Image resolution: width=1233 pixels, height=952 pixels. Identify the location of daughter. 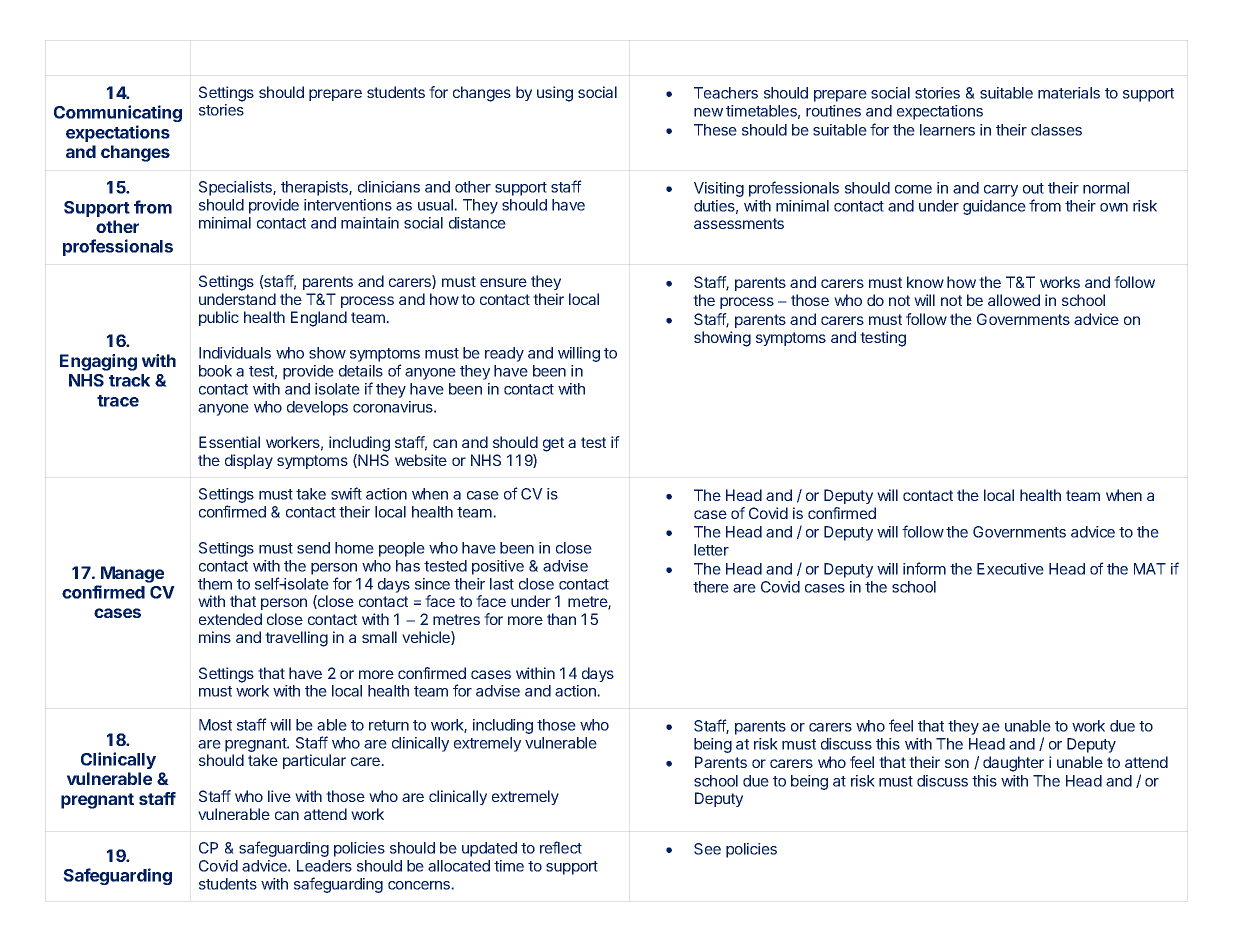
(1013, 764).
